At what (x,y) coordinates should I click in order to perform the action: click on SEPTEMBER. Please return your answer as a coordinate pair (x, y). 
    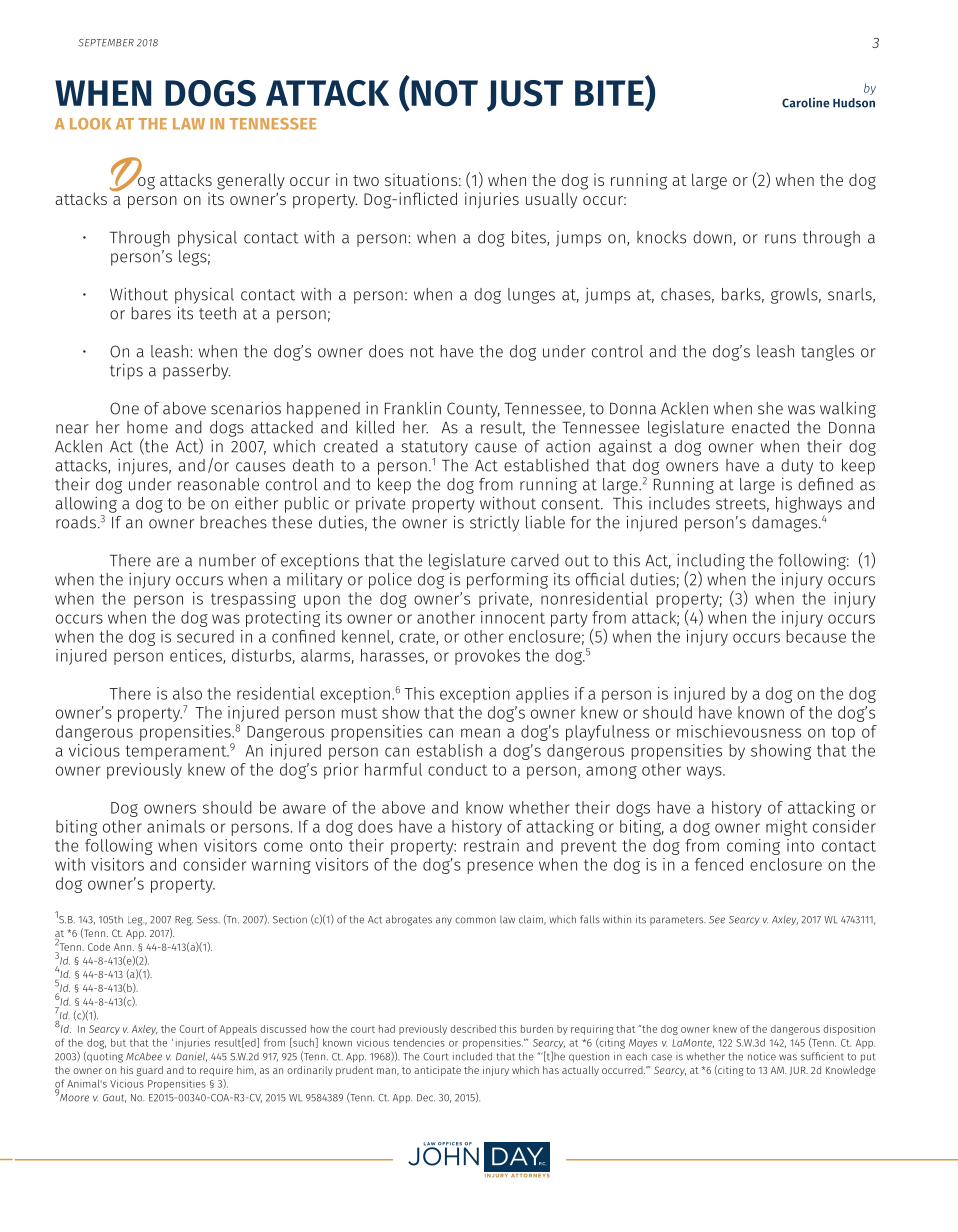
    Looking at the image, I should click on (106, 43).
